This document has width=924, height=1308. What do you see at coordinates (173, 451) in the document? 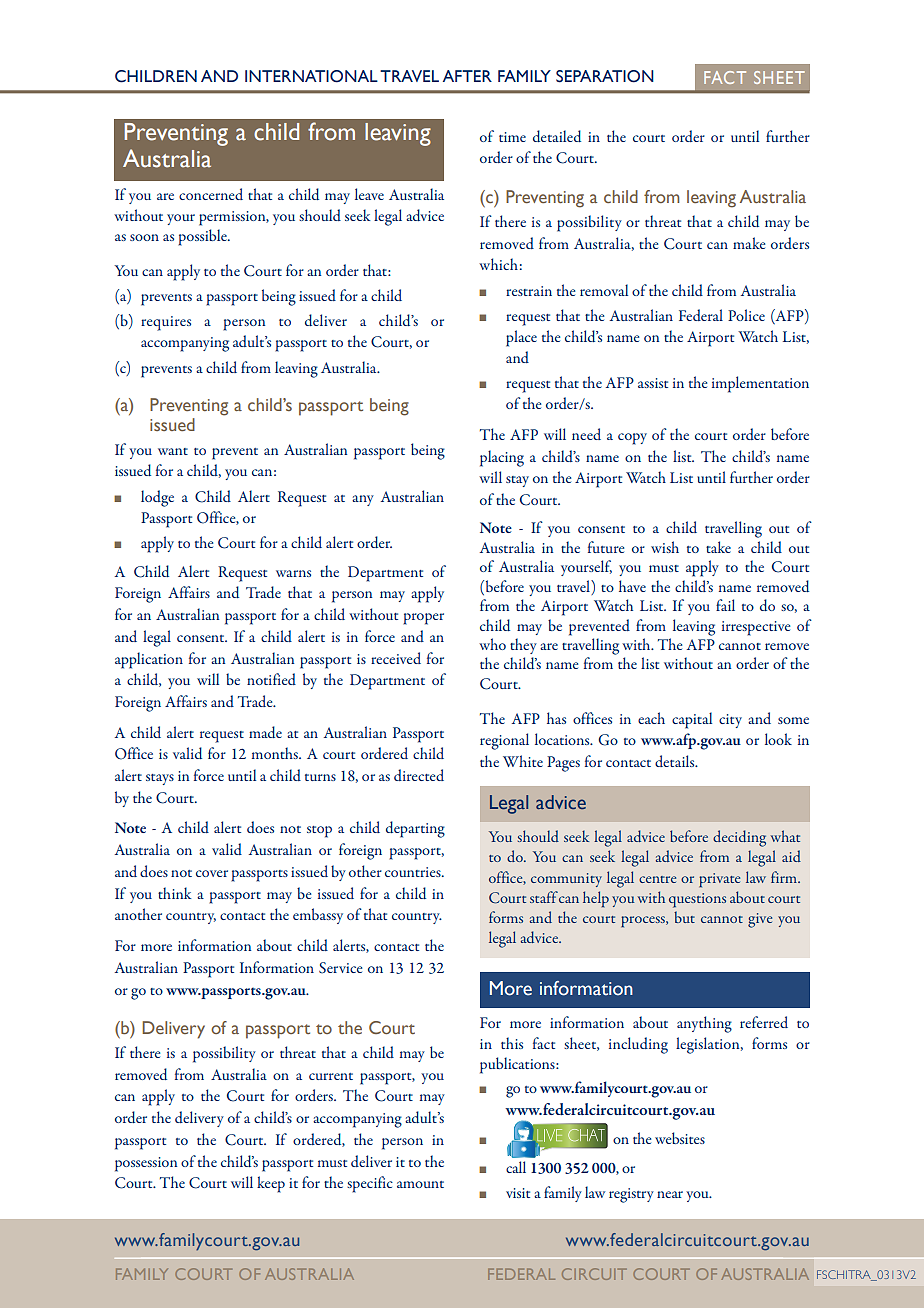
I see `want` at bounding box center [173, 451].
